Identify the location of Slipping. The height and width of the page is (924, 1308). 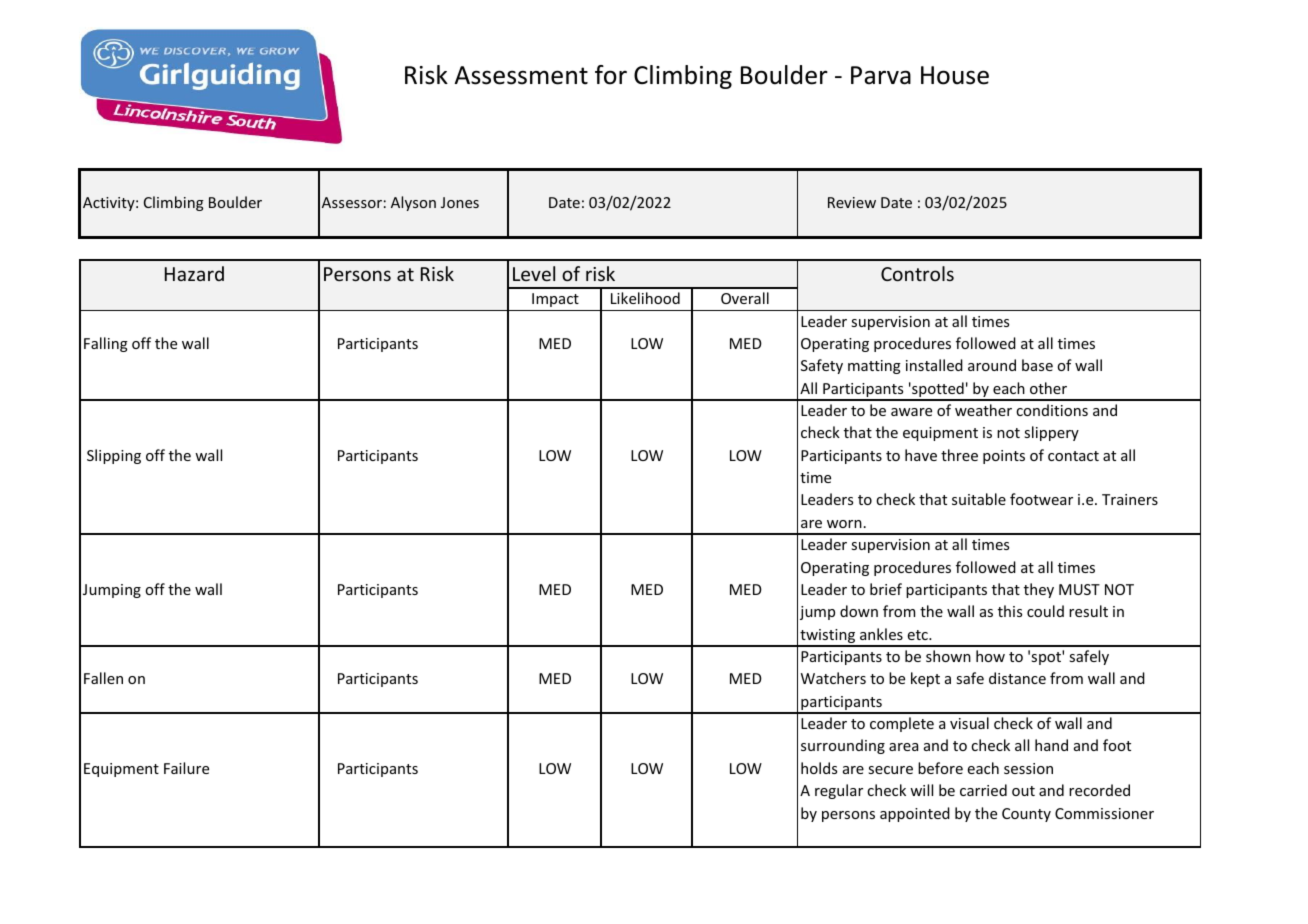
(114, 456).
